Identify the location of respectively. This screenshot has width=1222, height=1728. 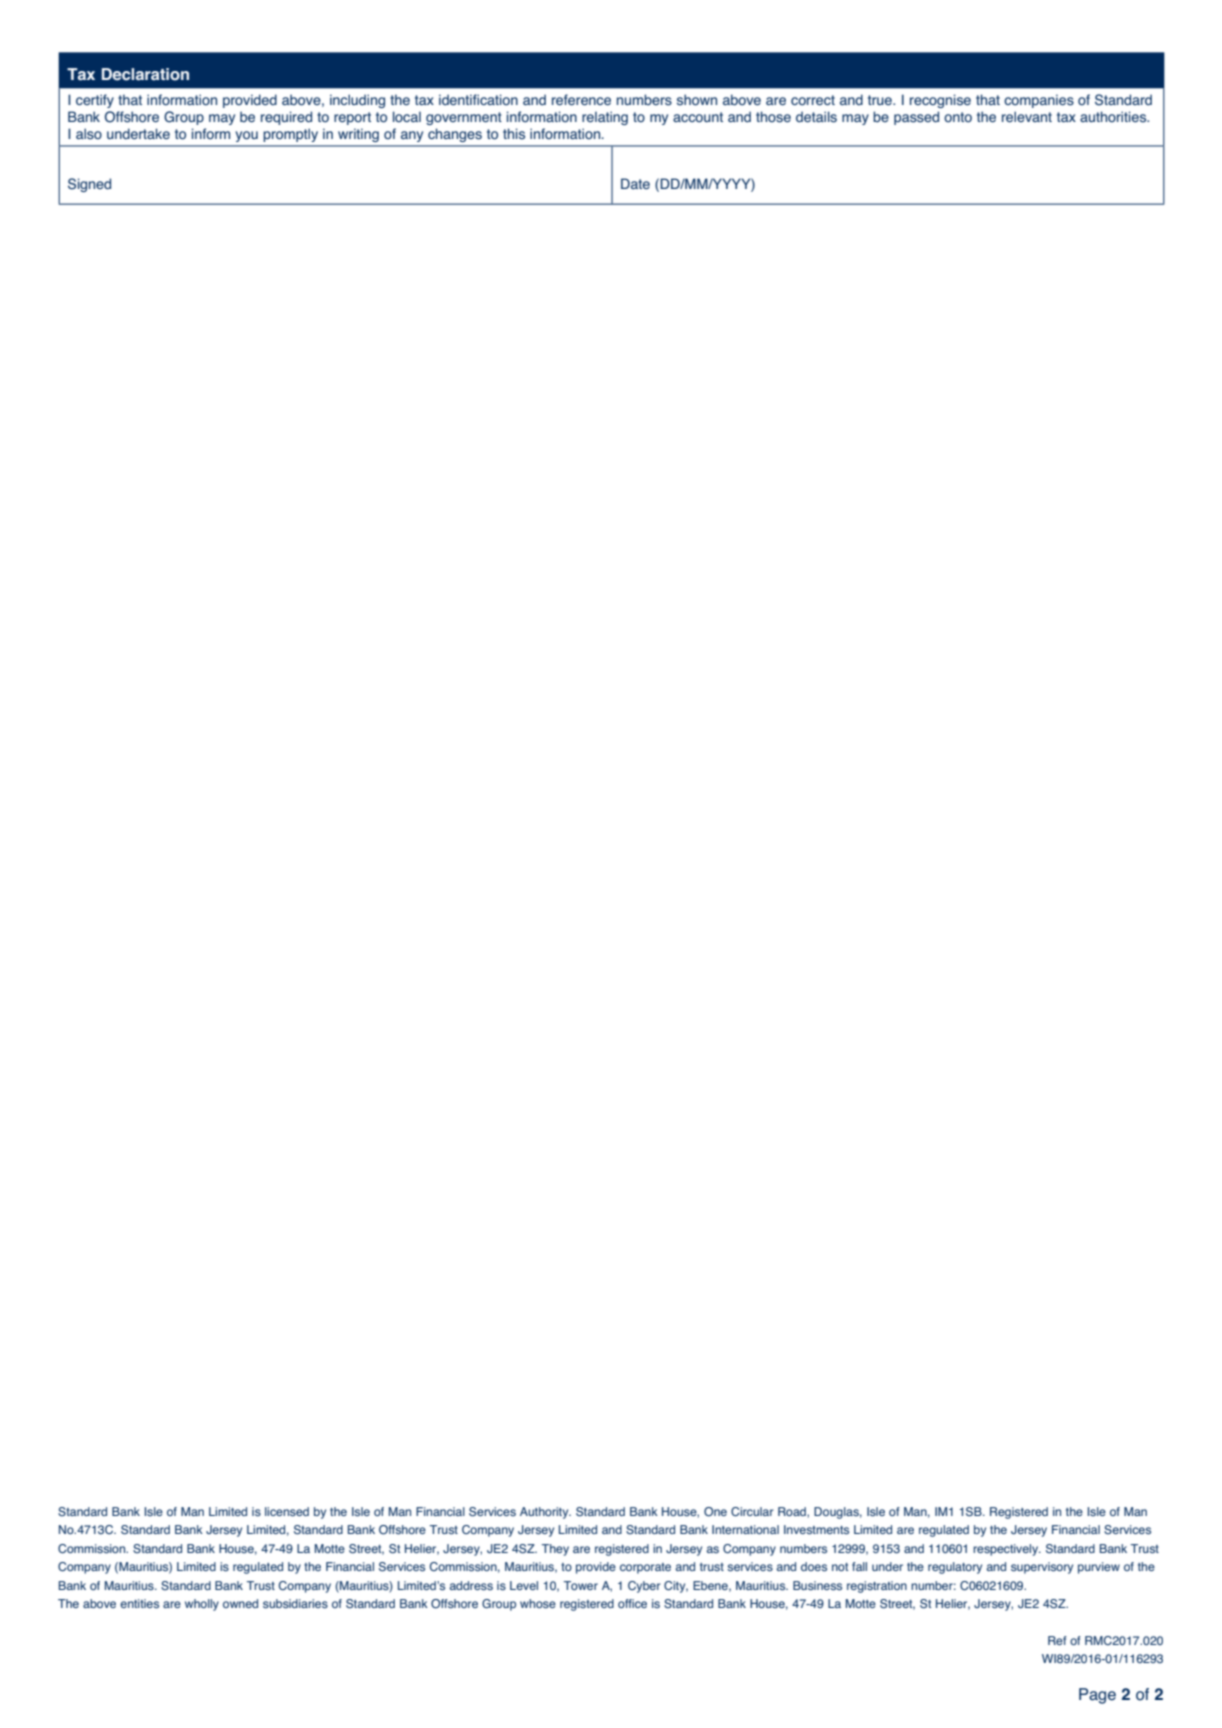
(1007, 1550).
